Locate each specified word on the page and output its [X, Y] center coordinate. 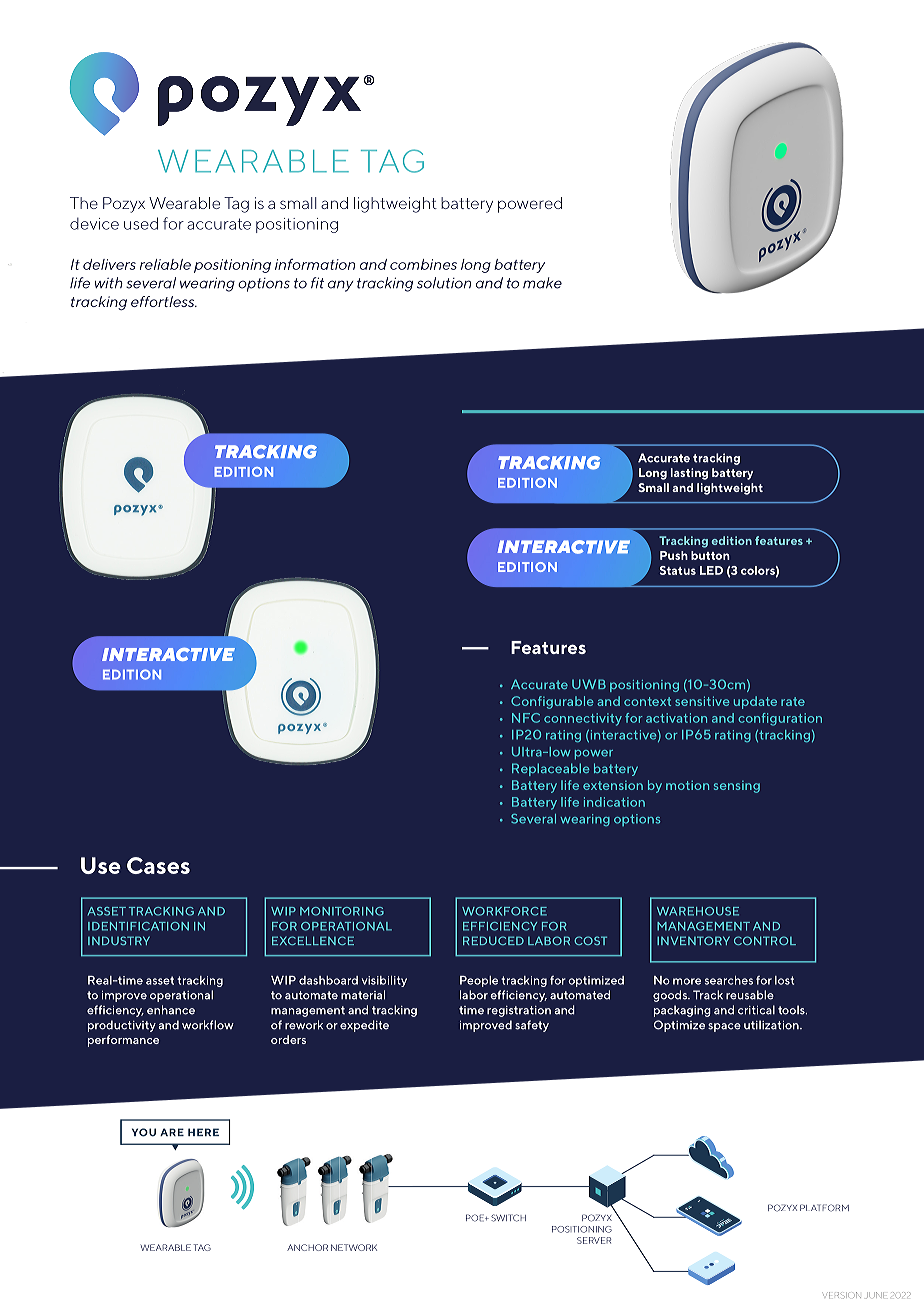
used [141, 223]
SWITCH [508, 1218]
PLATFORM [824, 1208]
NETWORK [354, 1247]
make [542, 283]
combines [423, 264]
